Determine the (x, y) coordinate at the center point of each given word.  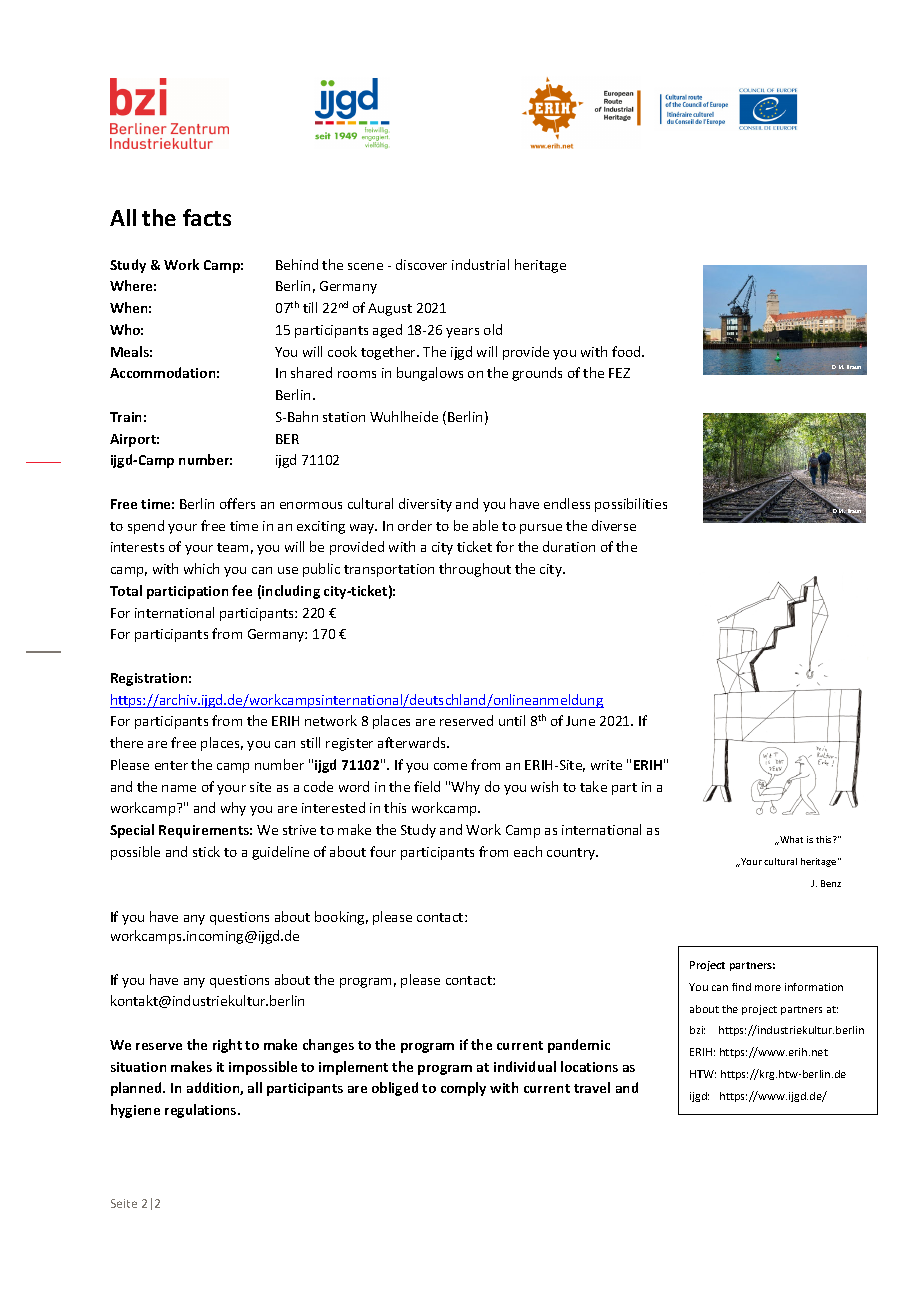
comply (463, 1089)
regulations (202, 1111)
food (627, 351)
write (606, 765)
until (512, 720)
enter (171, 765)
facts (207, 217)
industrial (480, 264)
